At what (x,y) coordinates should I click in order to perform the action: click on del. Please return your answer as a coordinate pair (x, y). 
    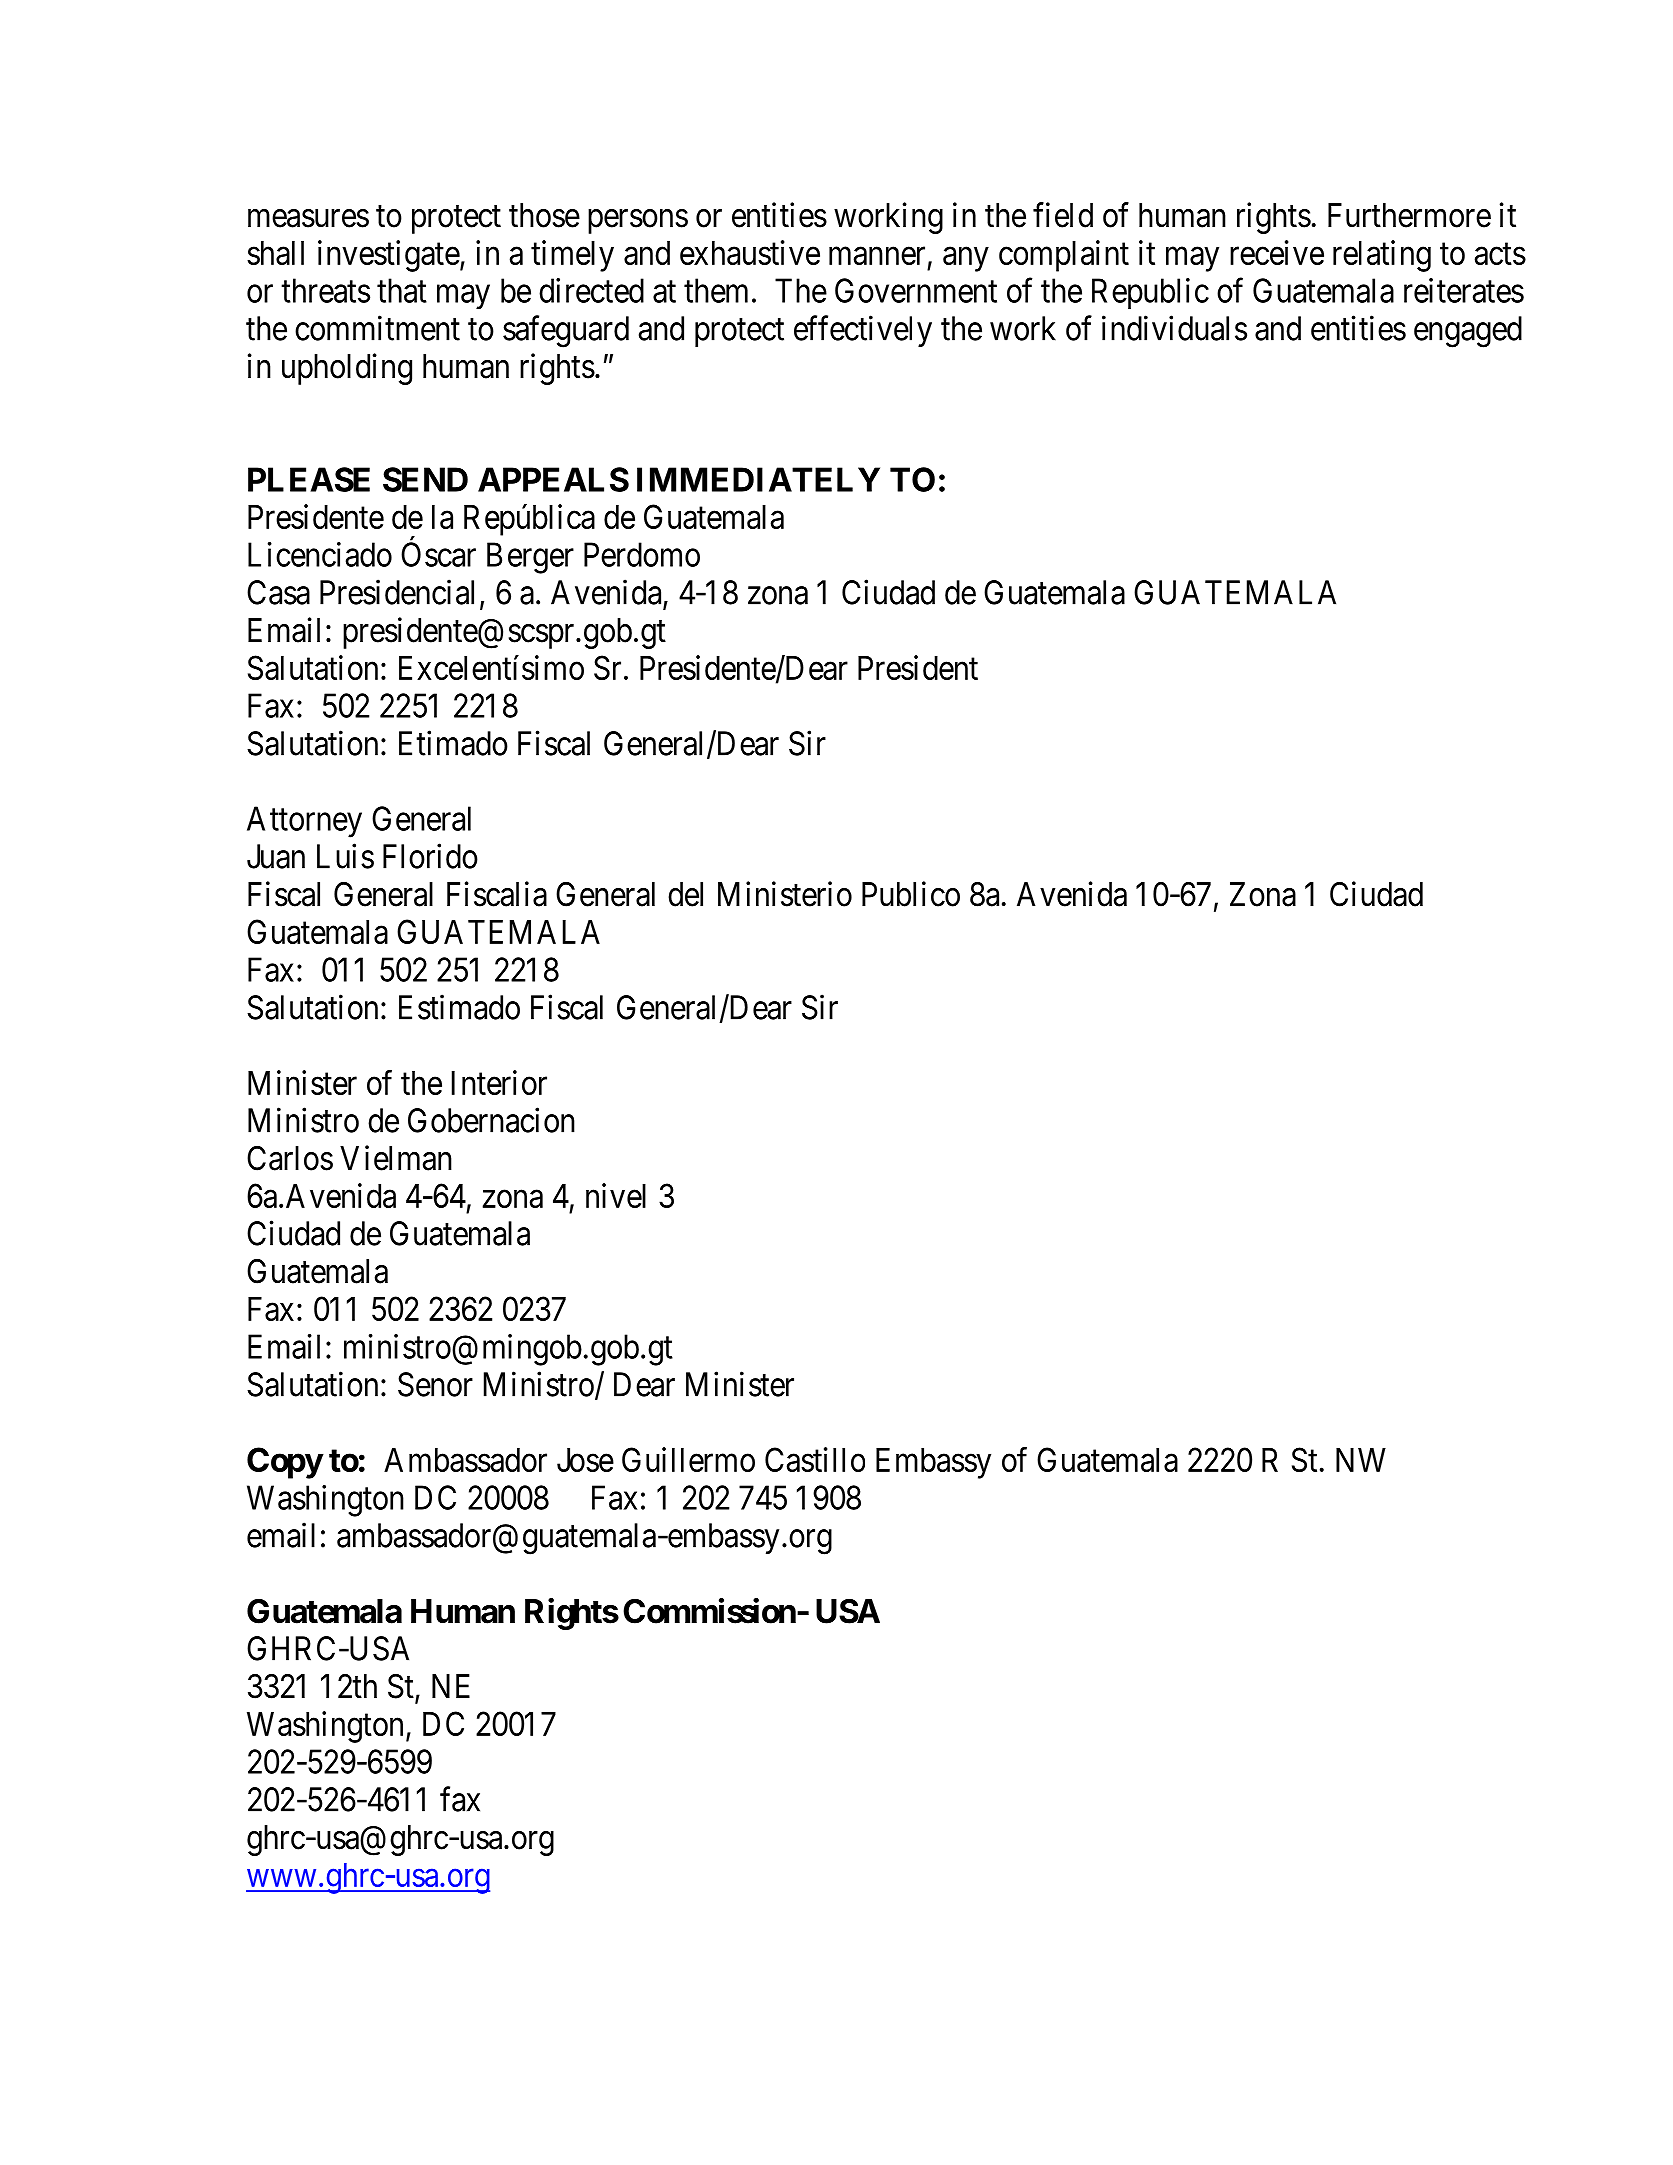
    Looking at the image, I should click on (685, 894).
